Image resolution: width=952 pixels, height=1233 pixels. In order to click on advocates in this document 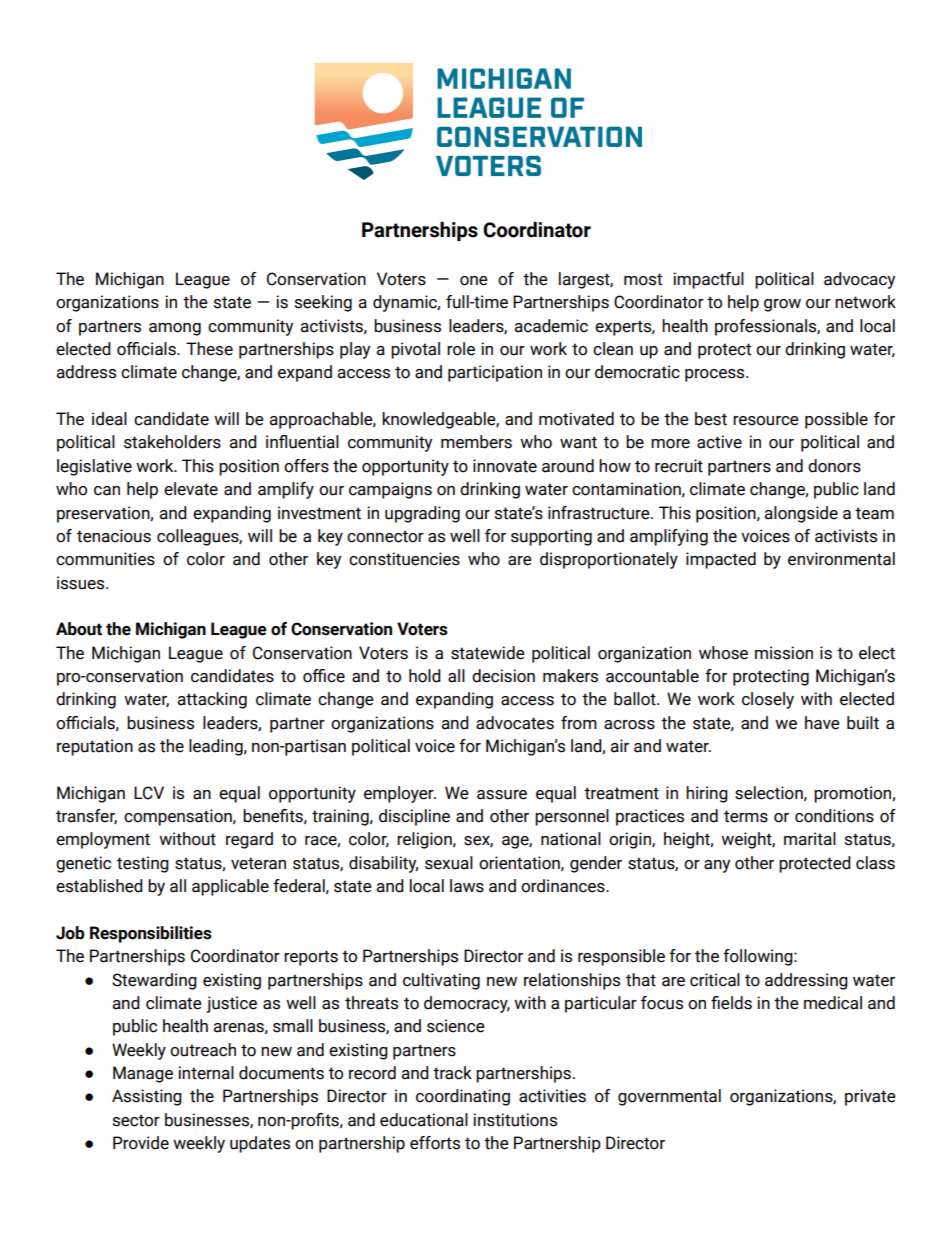, I will do `click(515, 723)`.
